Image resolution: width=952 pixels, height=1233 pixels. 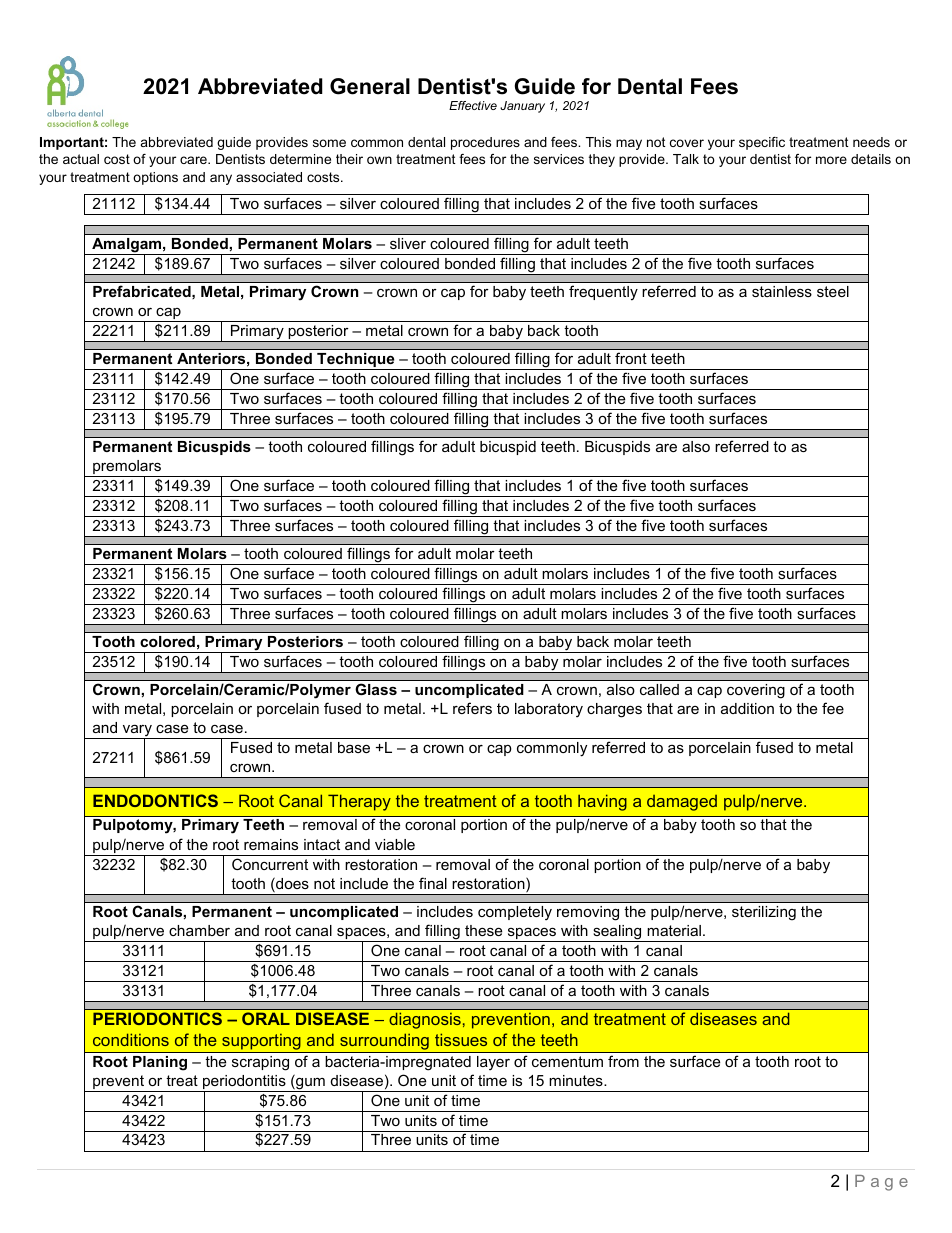 What do you see at coordinates (782, 291) in the screenshot?
I see `stainless` at bounding box center [782, 291].
